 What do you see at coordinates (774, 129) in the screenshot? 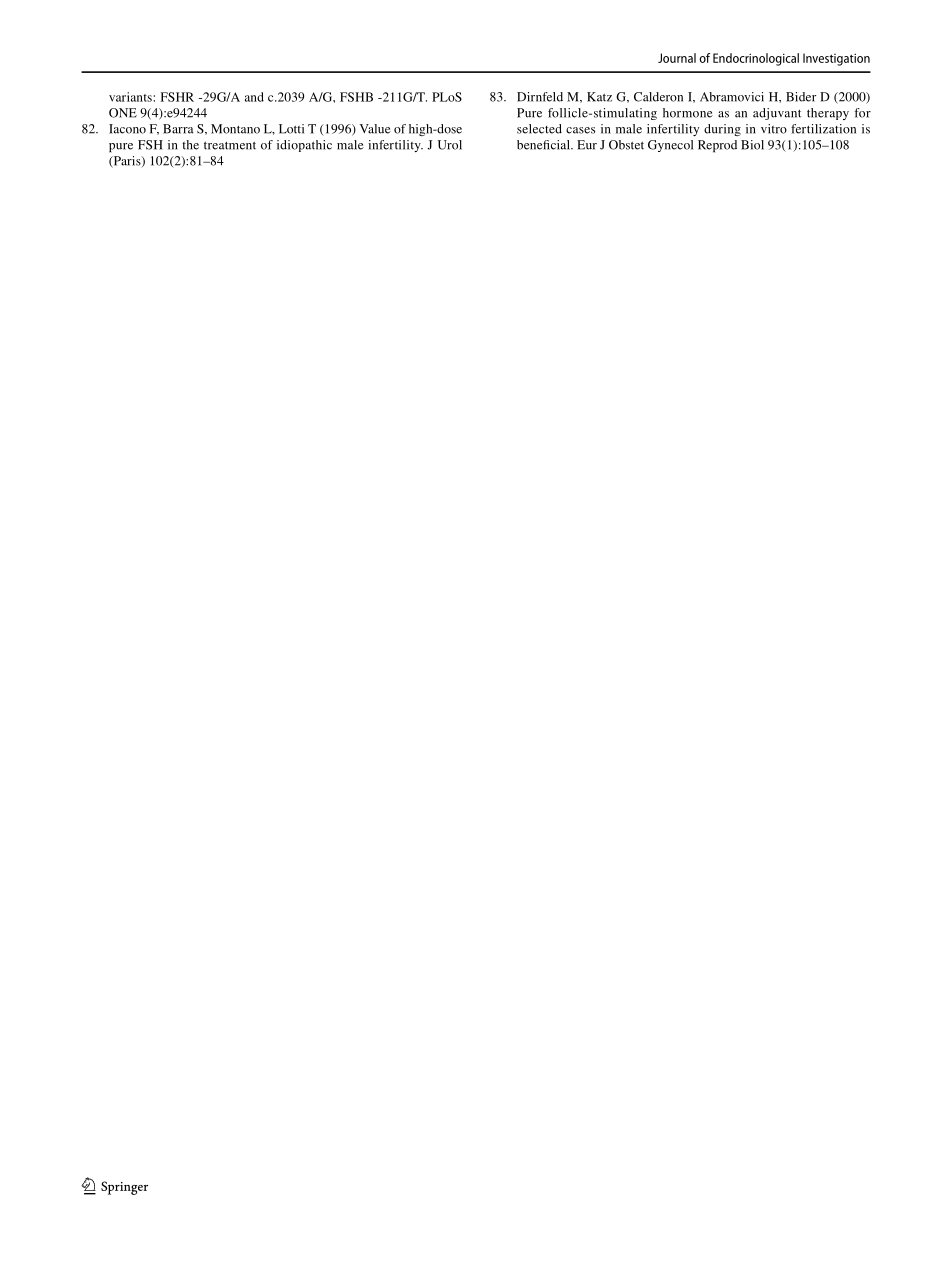
I see `vitro` at bounding box center [774, 129].
